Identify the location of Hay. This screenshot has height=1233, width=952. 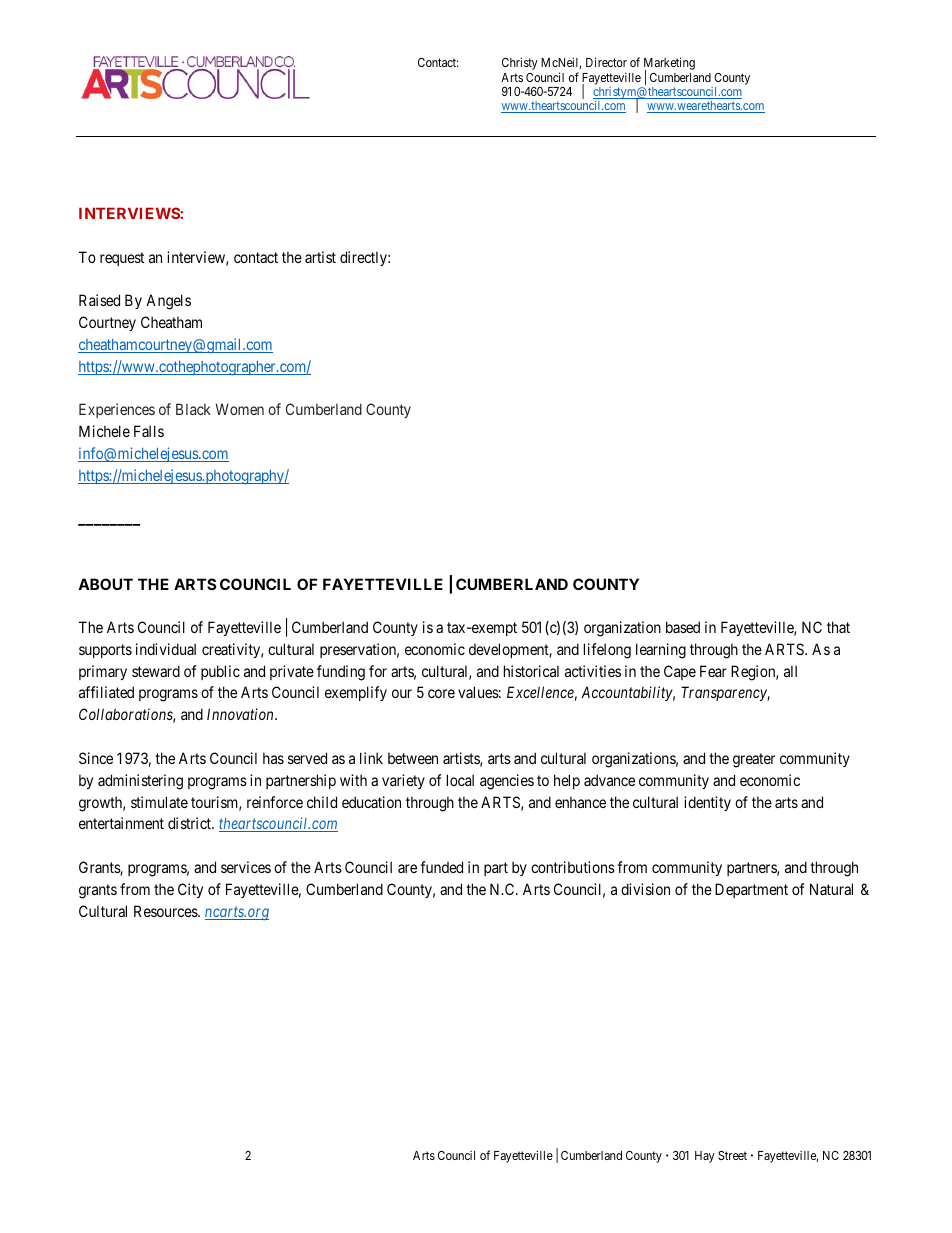
(705, 1157).
